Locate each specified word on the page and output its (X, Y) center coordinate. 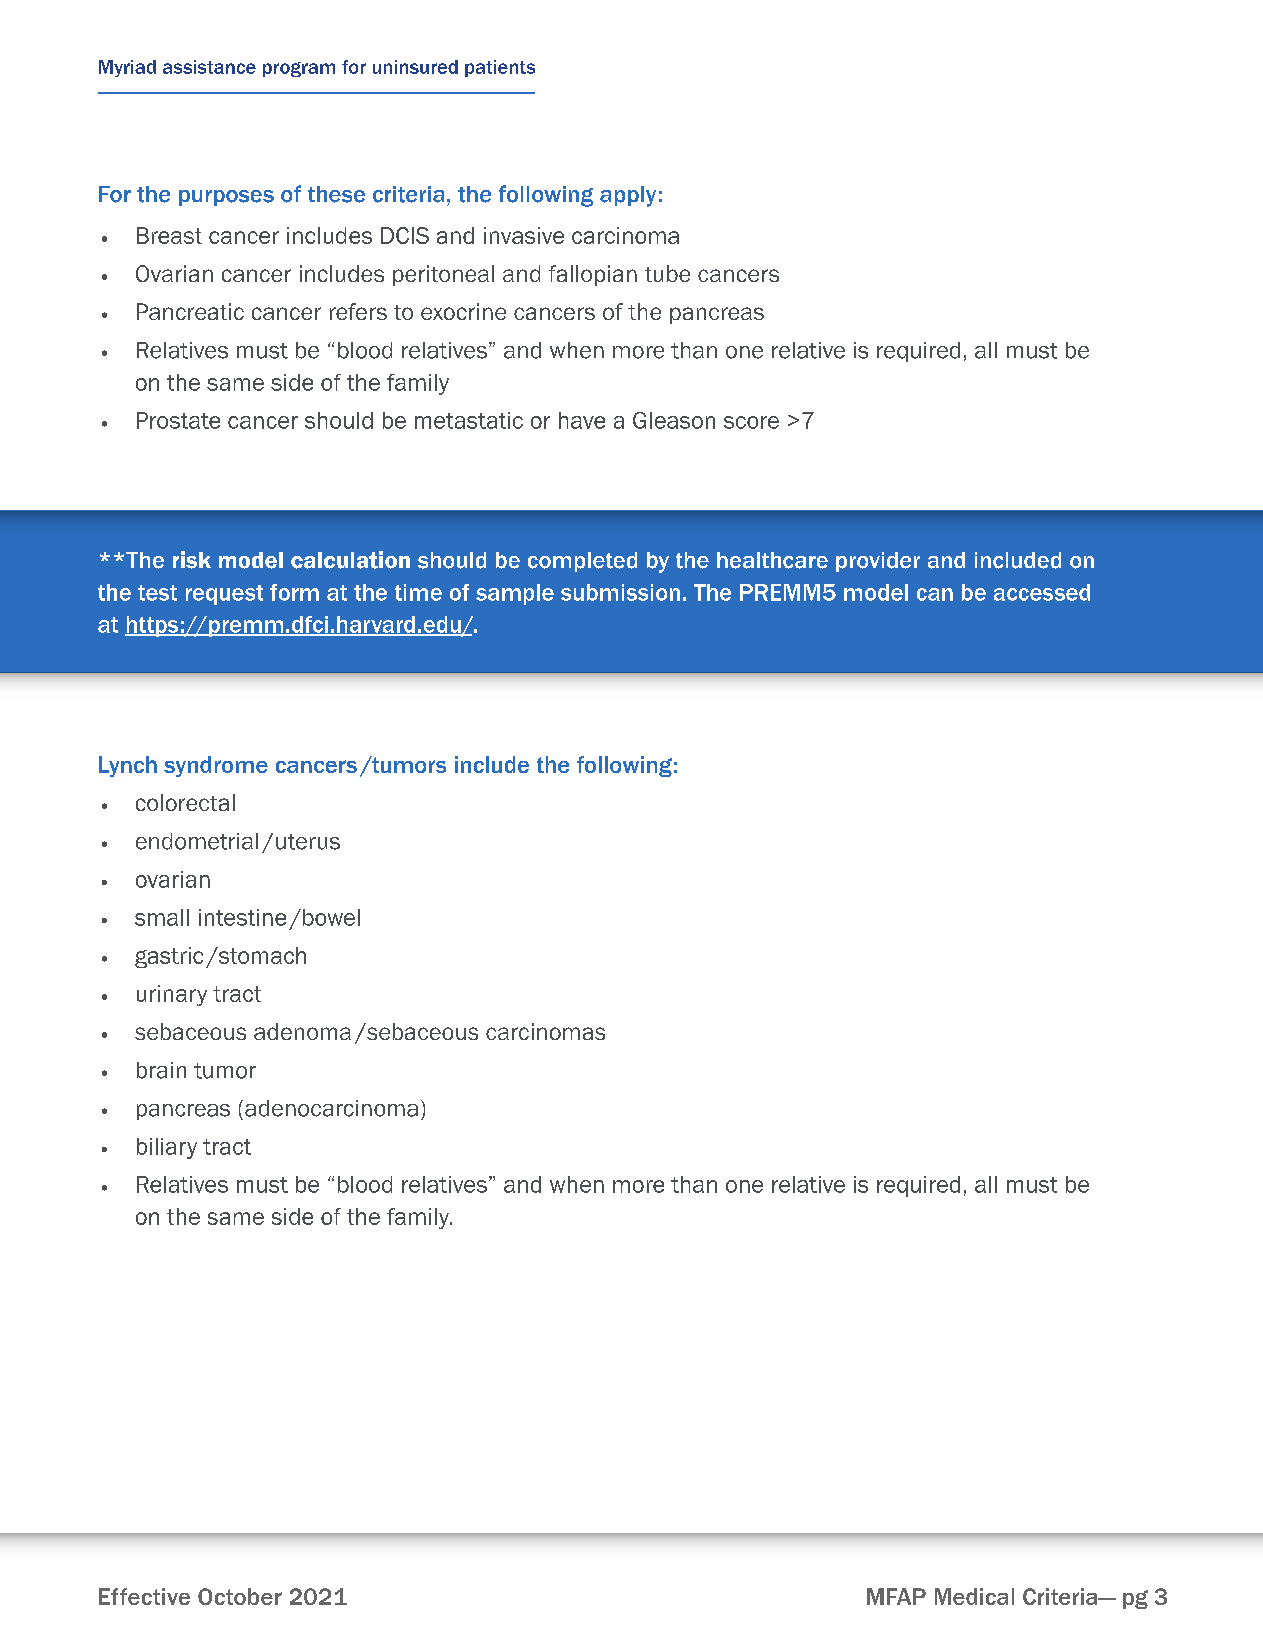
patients (500, 68)
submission (620, 592)
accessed (1042, 592)
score (751, 422)
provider (878, 562)
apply (628, 196)
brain (161, 1070)
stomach (261, 955)
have (582, 420)
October (240, 1596)
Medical (974, 1596)
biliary (167, 1148)
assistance (209, 67)
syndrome (216, 766)
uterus (308, 842)
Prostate (178, 420)
